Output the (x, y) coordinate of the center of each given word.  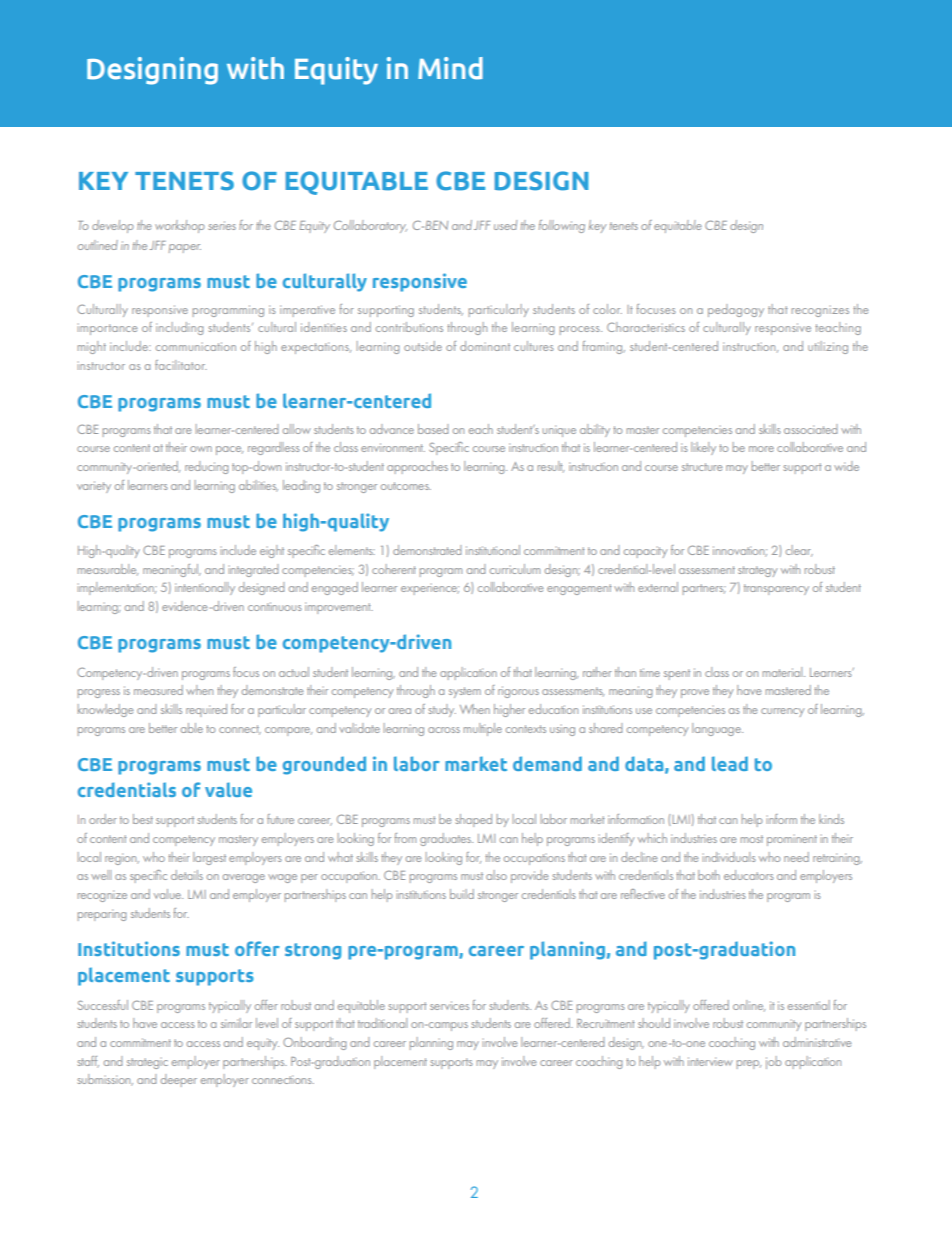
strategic (147, 1063)
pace (229, 450)
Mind (450, 68)
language (717, 729)
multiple (483, 729)
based (433, 429)
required (206, 710)
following (562, 226)
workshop (180, 226)
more (761, 449)
